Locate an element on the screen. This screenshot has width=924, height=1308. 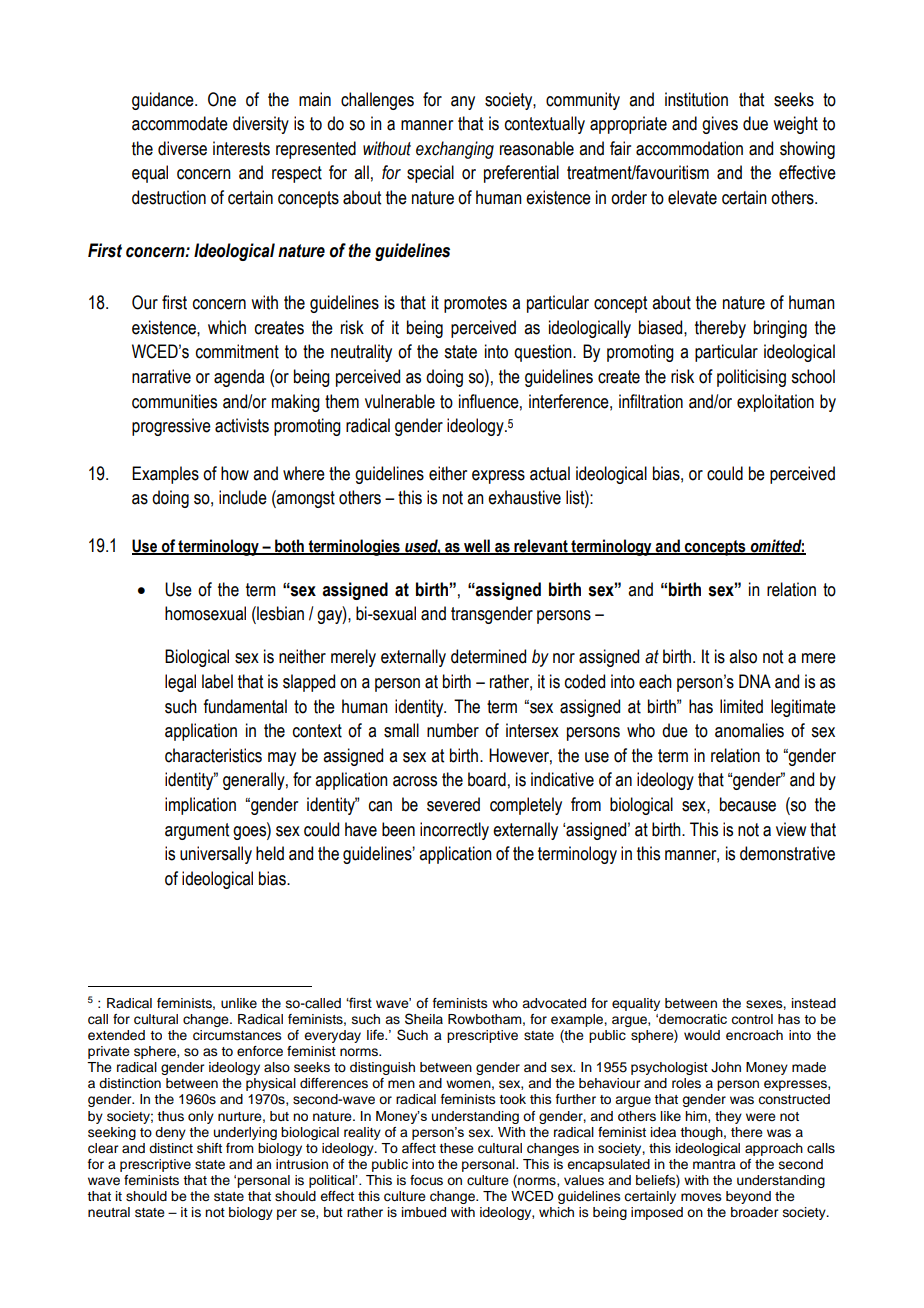
exploitation is located at coordinates (775, 403).
